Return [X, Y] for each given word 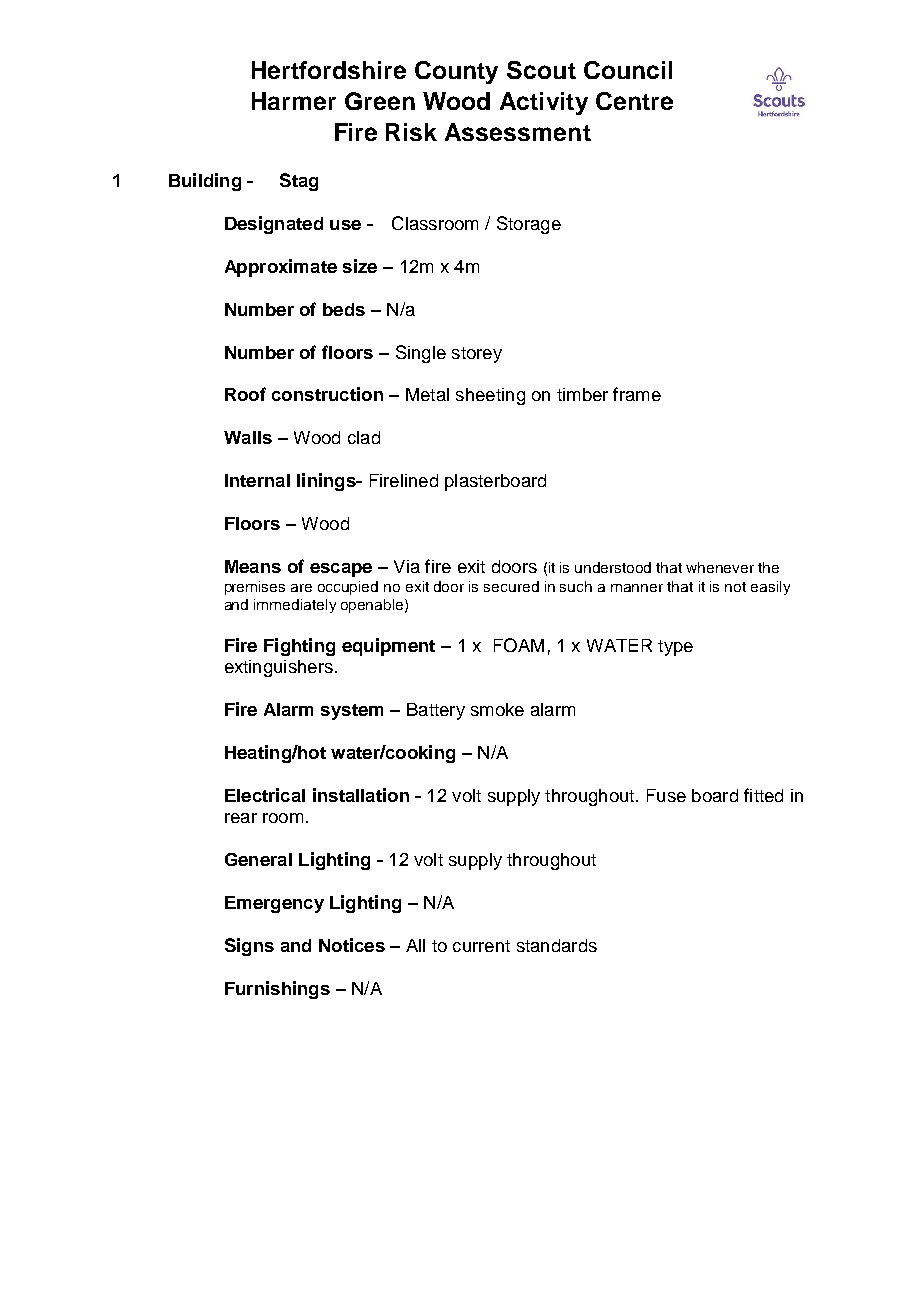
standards [557, 945]
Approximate [281, 268]
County [456, 72]
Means [253, 566]
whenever [720, 567]
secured [511, 586]
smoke [497, 709]
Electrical [265, 795]
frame [637, 394]
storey [477, 355]
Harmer [294, 101]
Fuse [666, 795]
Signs [249, 947]
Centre [634, 101]
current [481, 946]
